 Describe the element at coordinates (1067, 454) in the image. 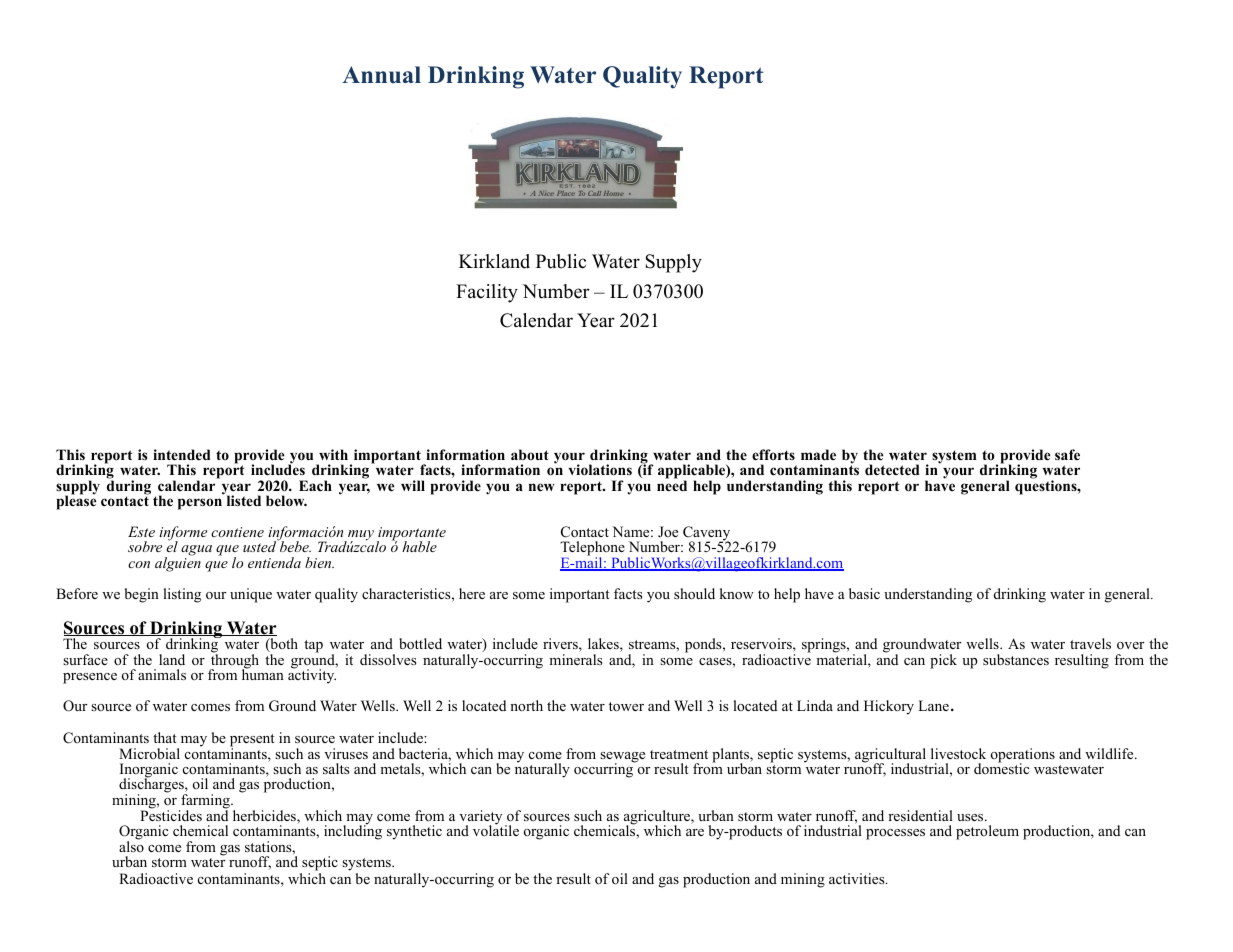

I see `safe` at that location.
